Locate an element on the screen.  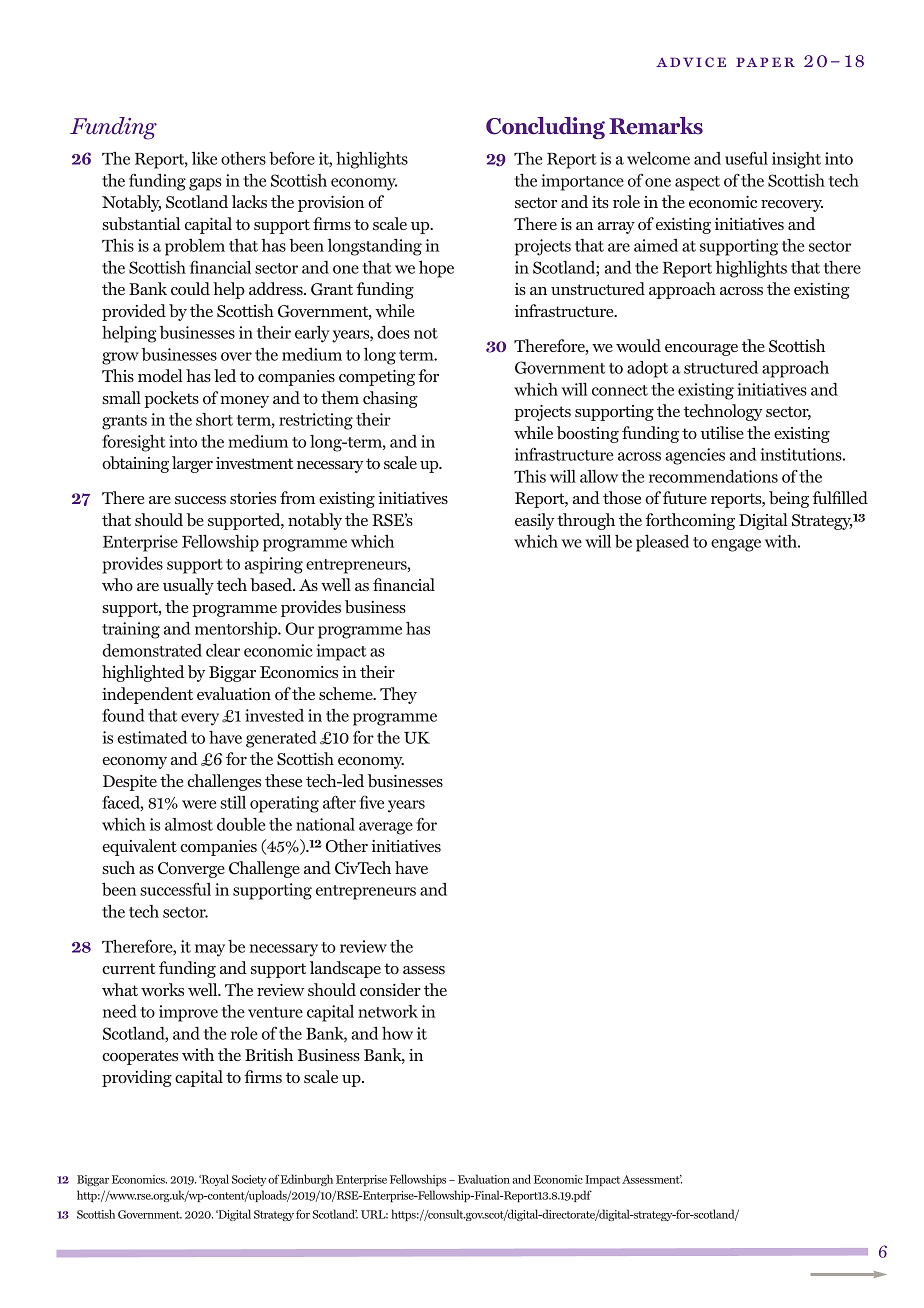
after is located at coordinates (339, 802).
